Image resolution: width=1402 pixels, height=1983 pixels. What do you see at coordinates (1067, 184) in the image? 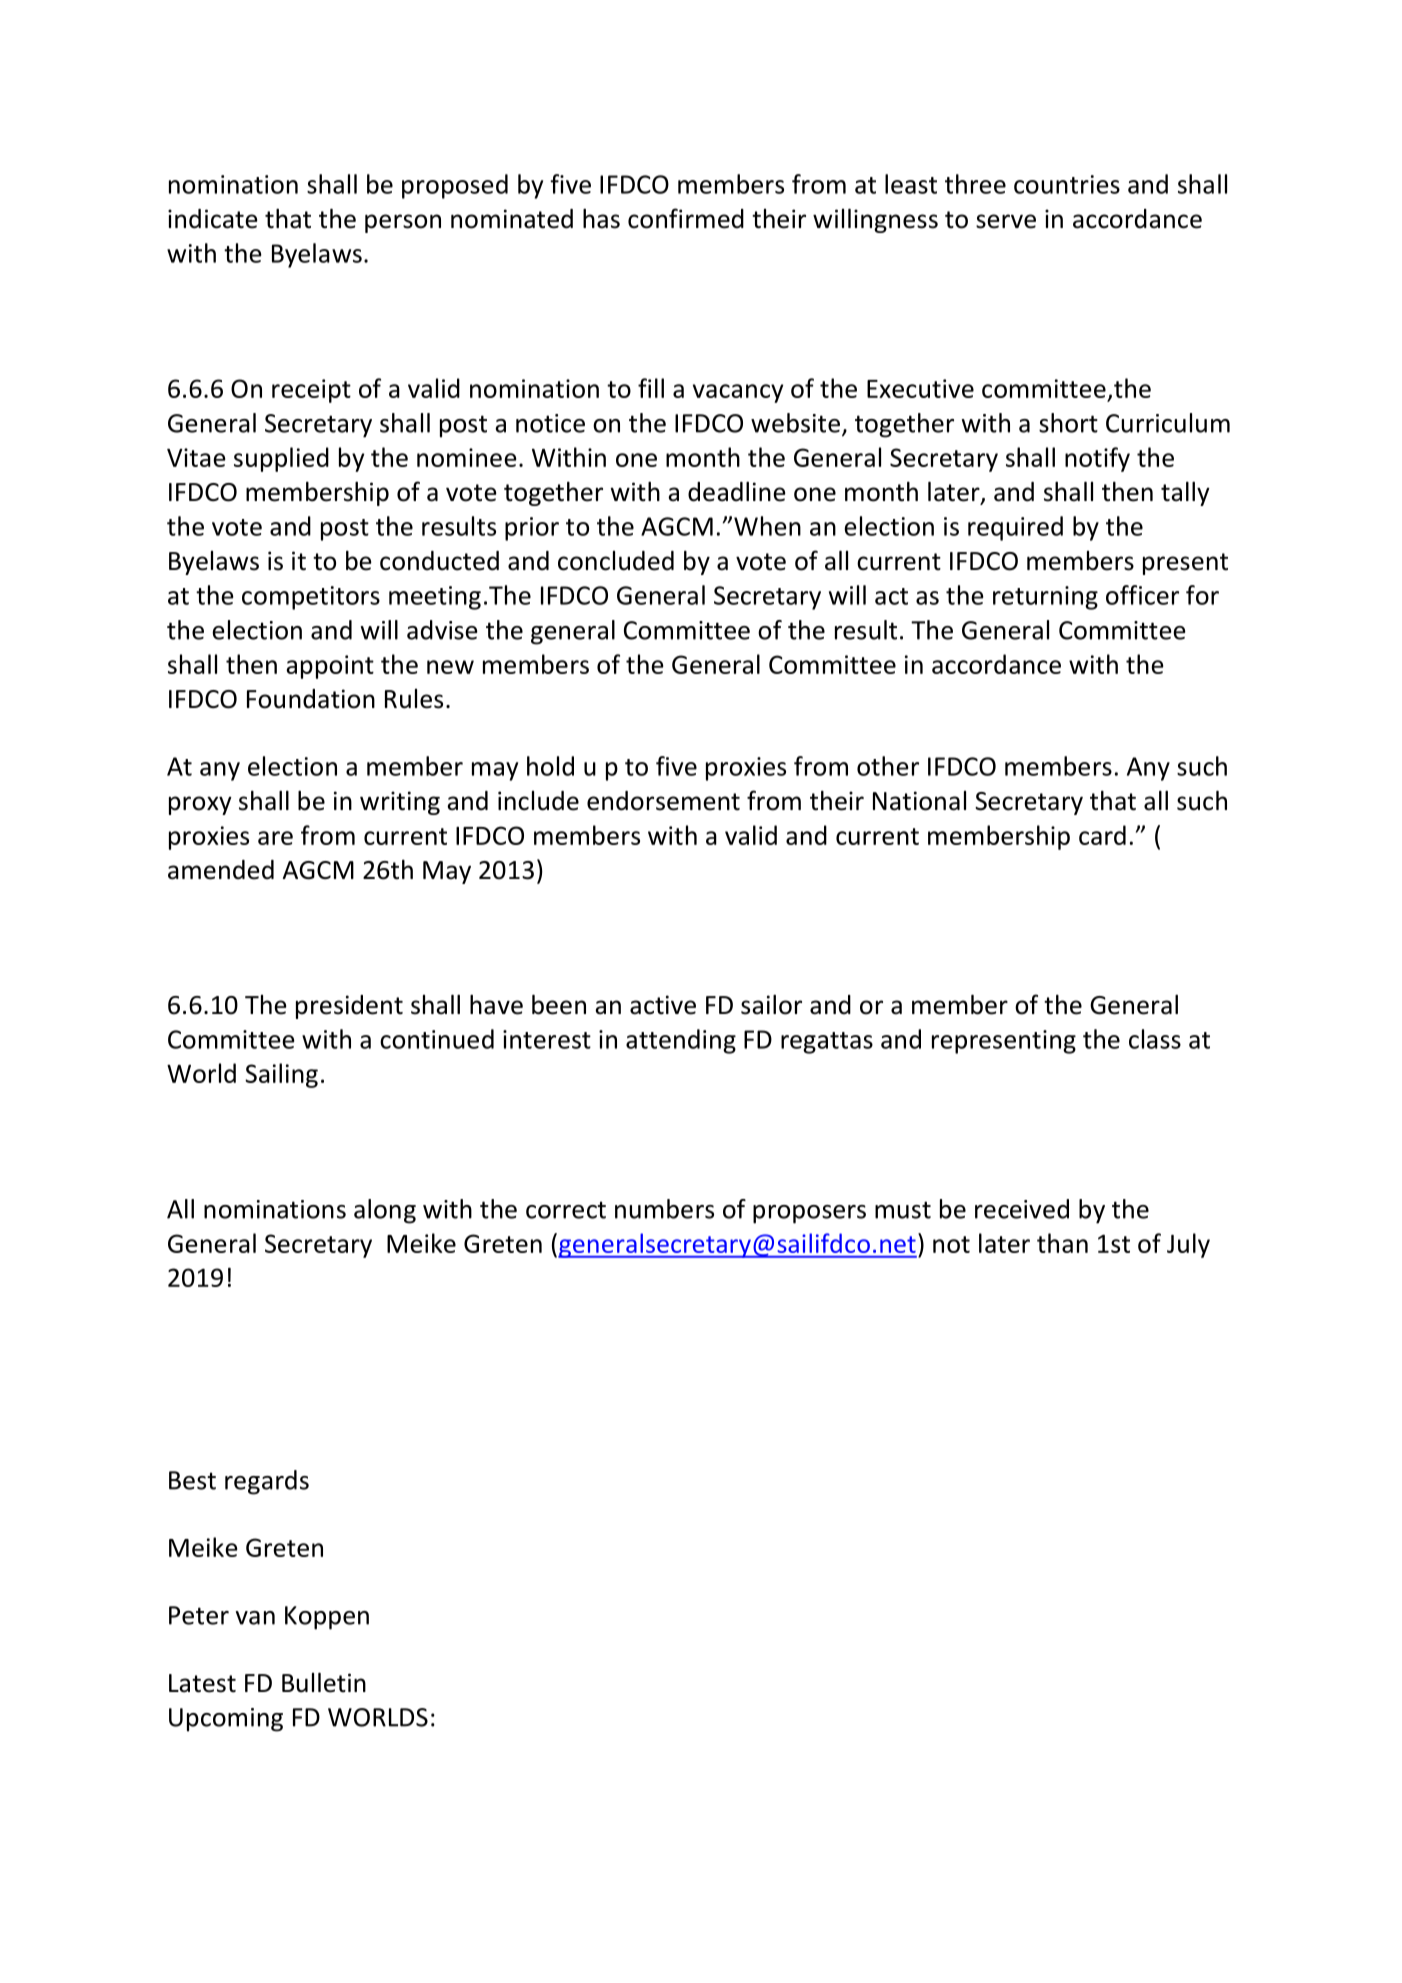
I see `countries` at bounding box center [1067, 184].
